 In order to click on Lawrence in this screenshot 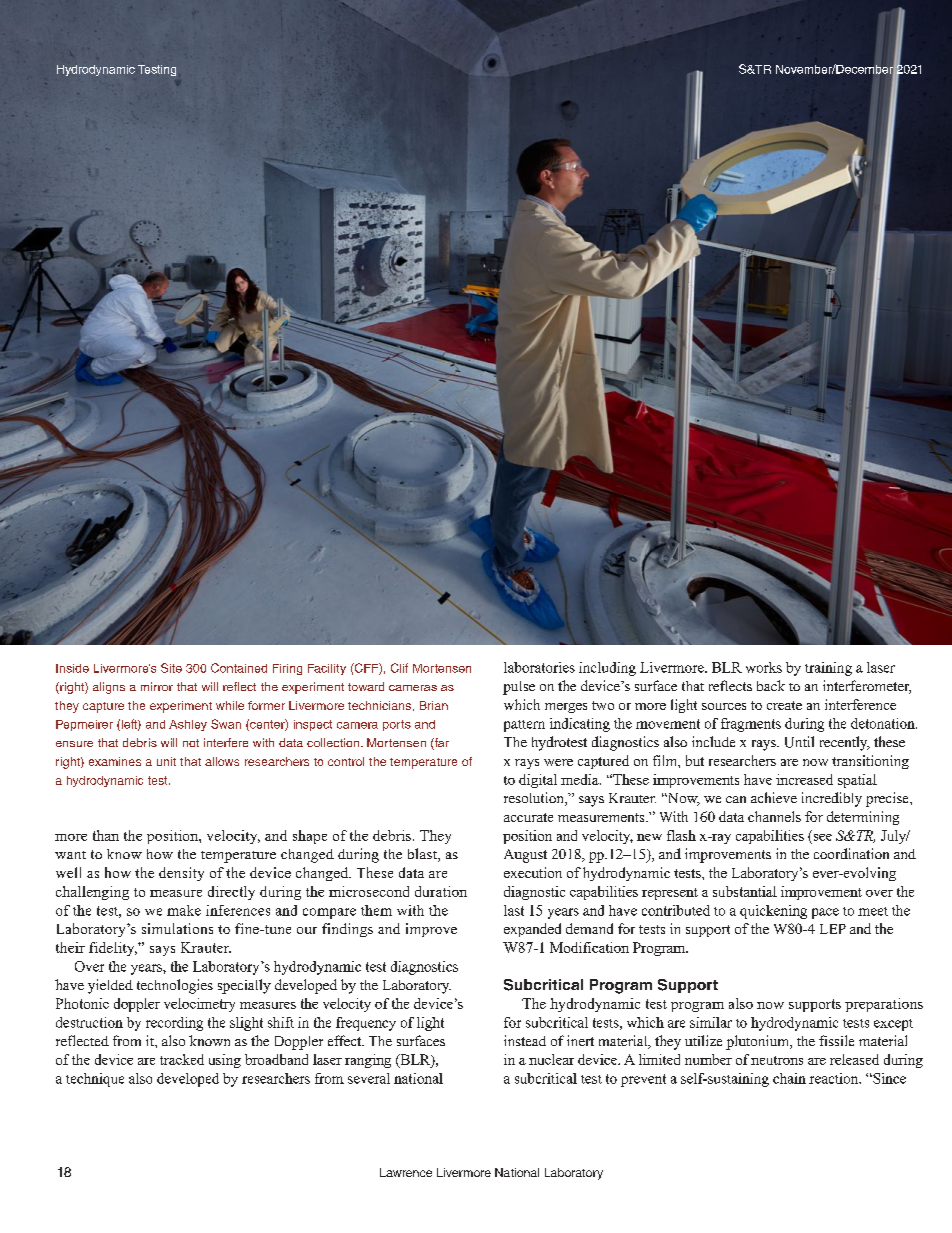, I will do `click(406, 1172)`.
